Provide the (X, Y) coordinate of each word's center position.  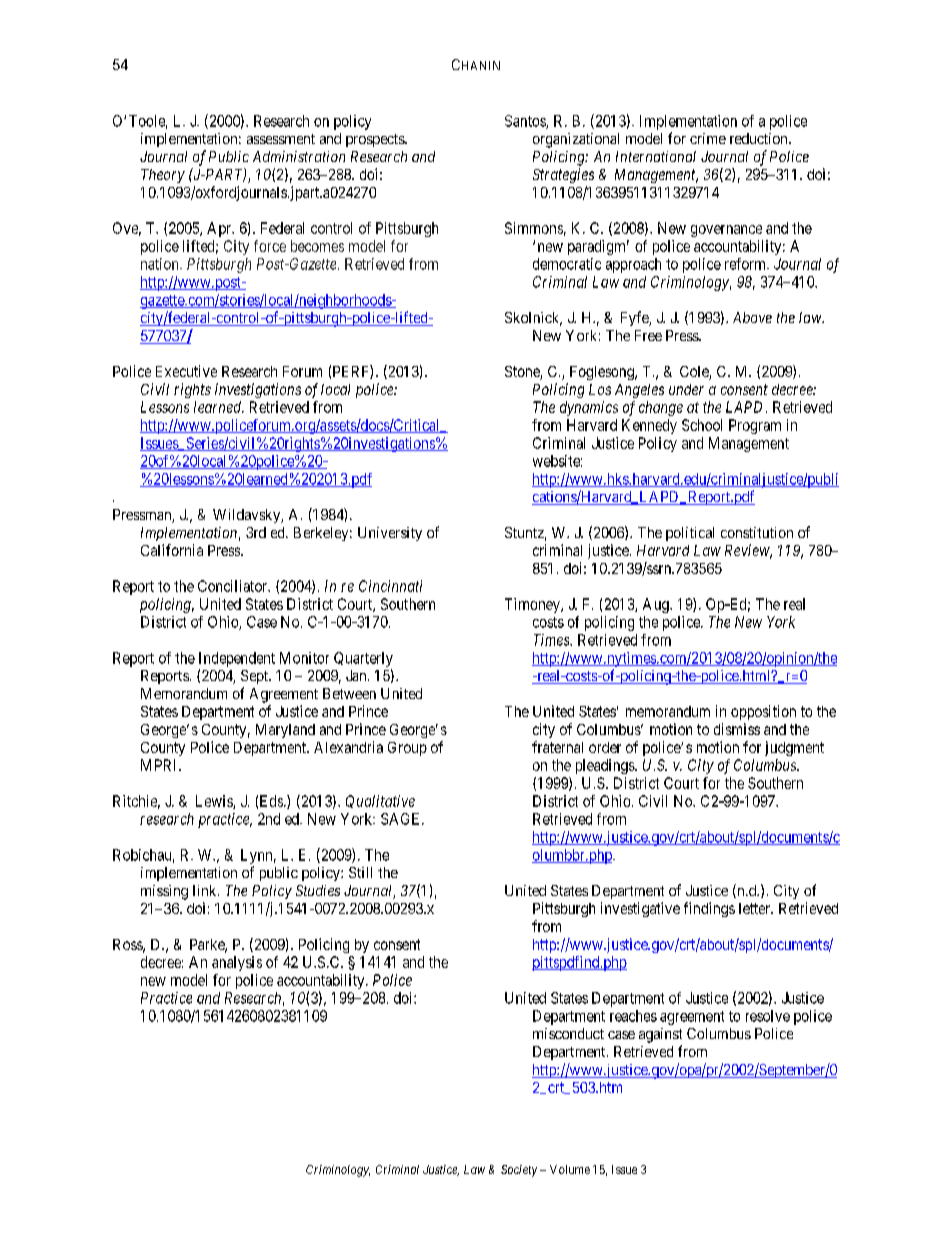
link (206, 890)
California (172, 550)
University (390, 534)
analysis (237, 963)
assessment (281, 139)
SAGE (402, 819)
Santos (526, 122)
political (690, 534)
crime (708, 138)
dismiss (737, 729)
